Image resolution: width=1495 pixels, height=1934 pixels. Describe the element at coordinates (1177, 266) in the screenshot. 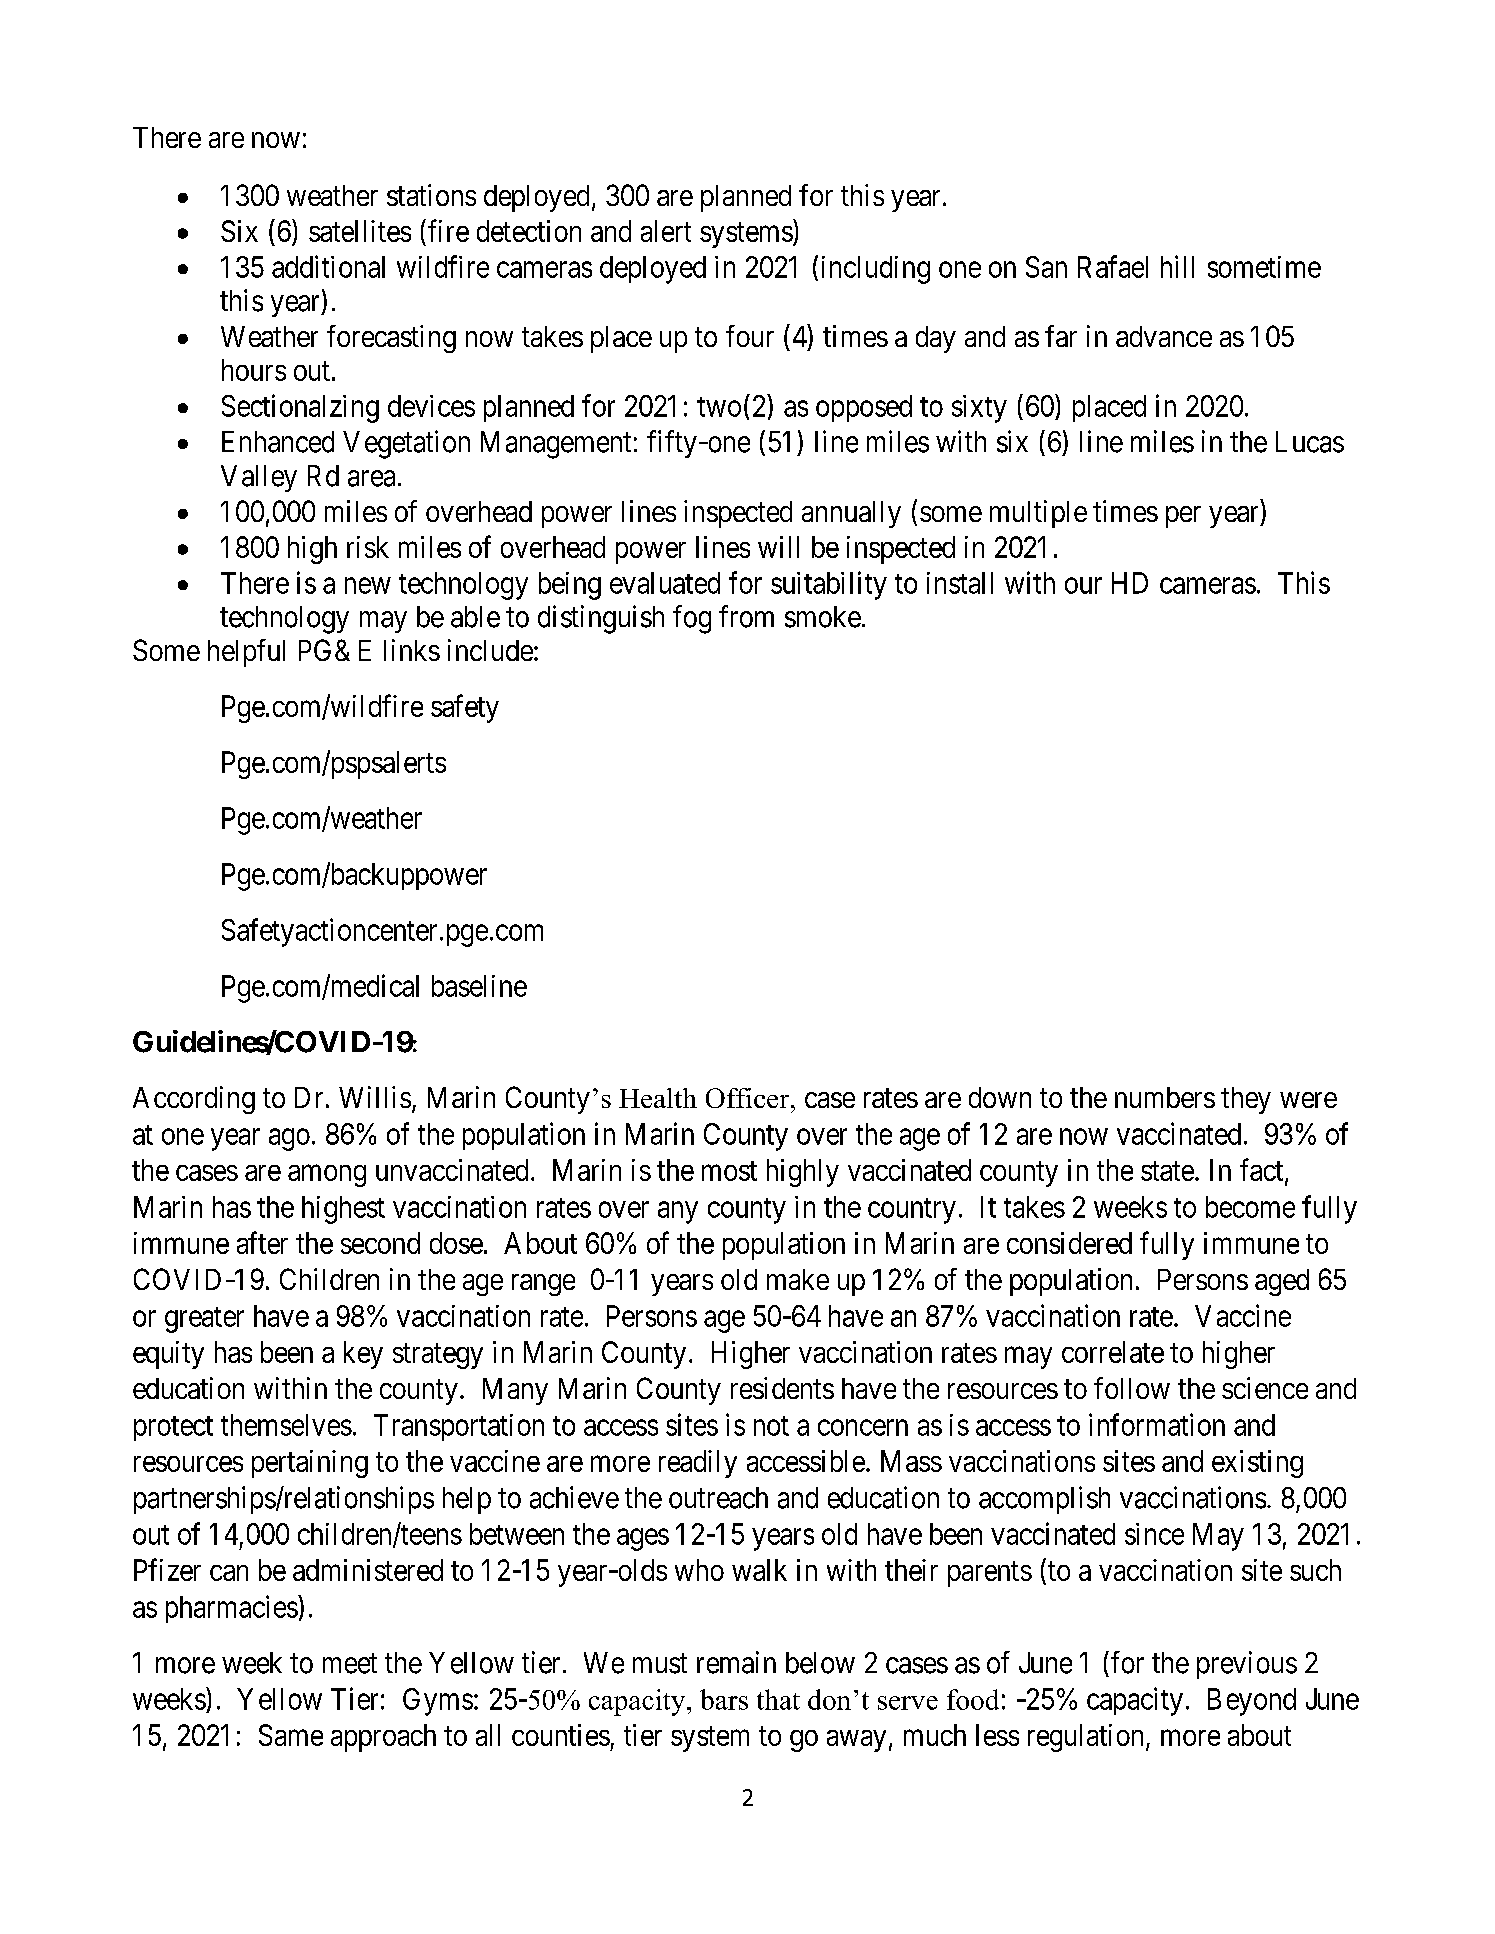

I see `hill` at that location.
